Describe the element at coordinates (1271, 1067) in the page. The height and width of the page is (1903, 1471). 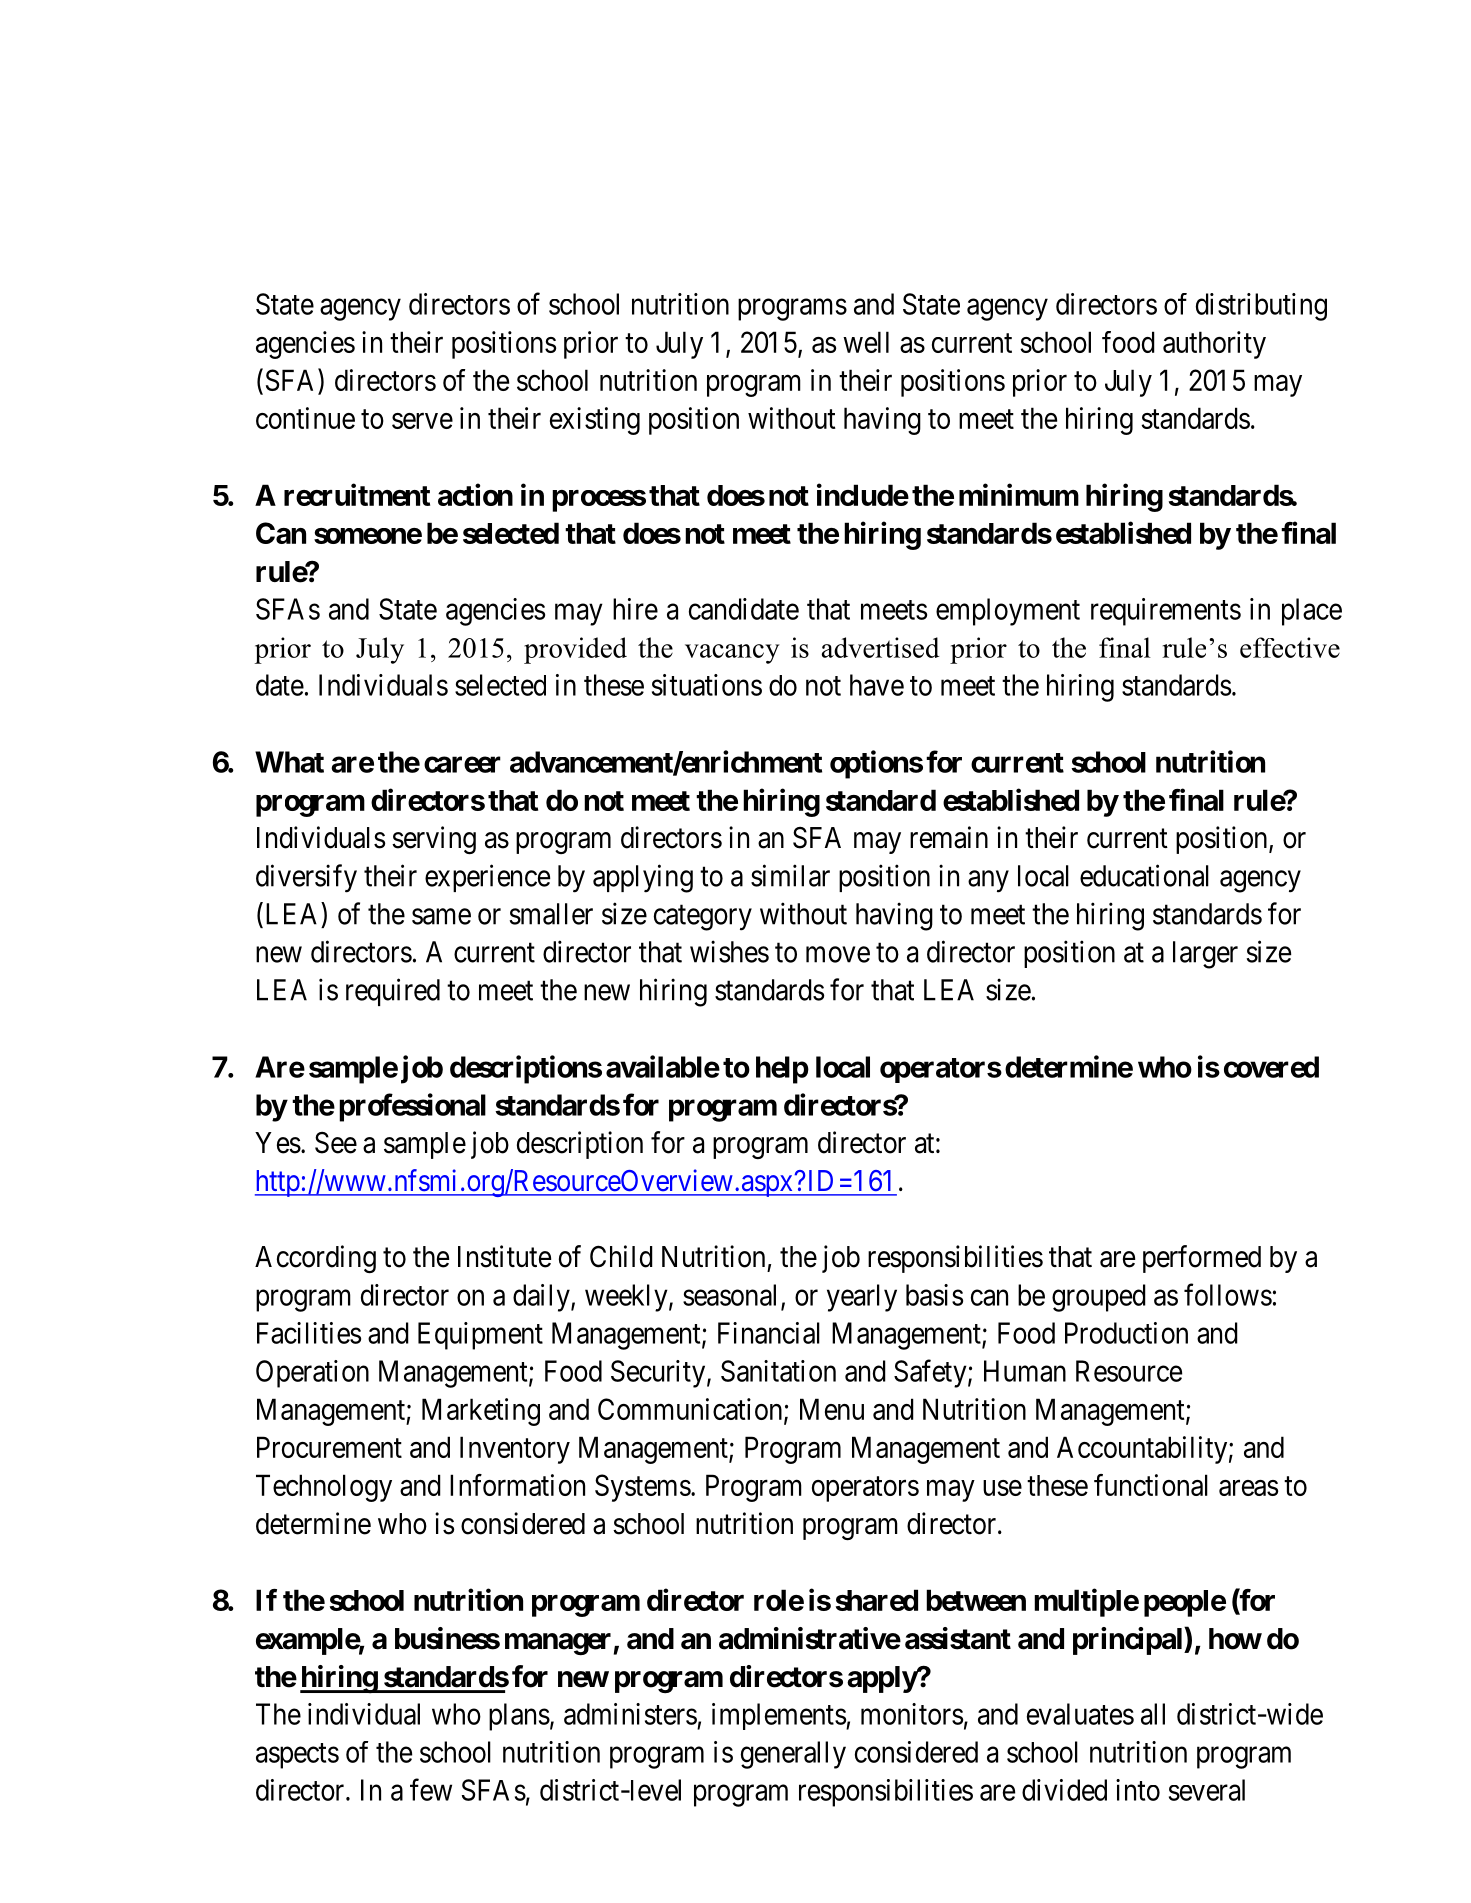
I see `covered` at that location.
